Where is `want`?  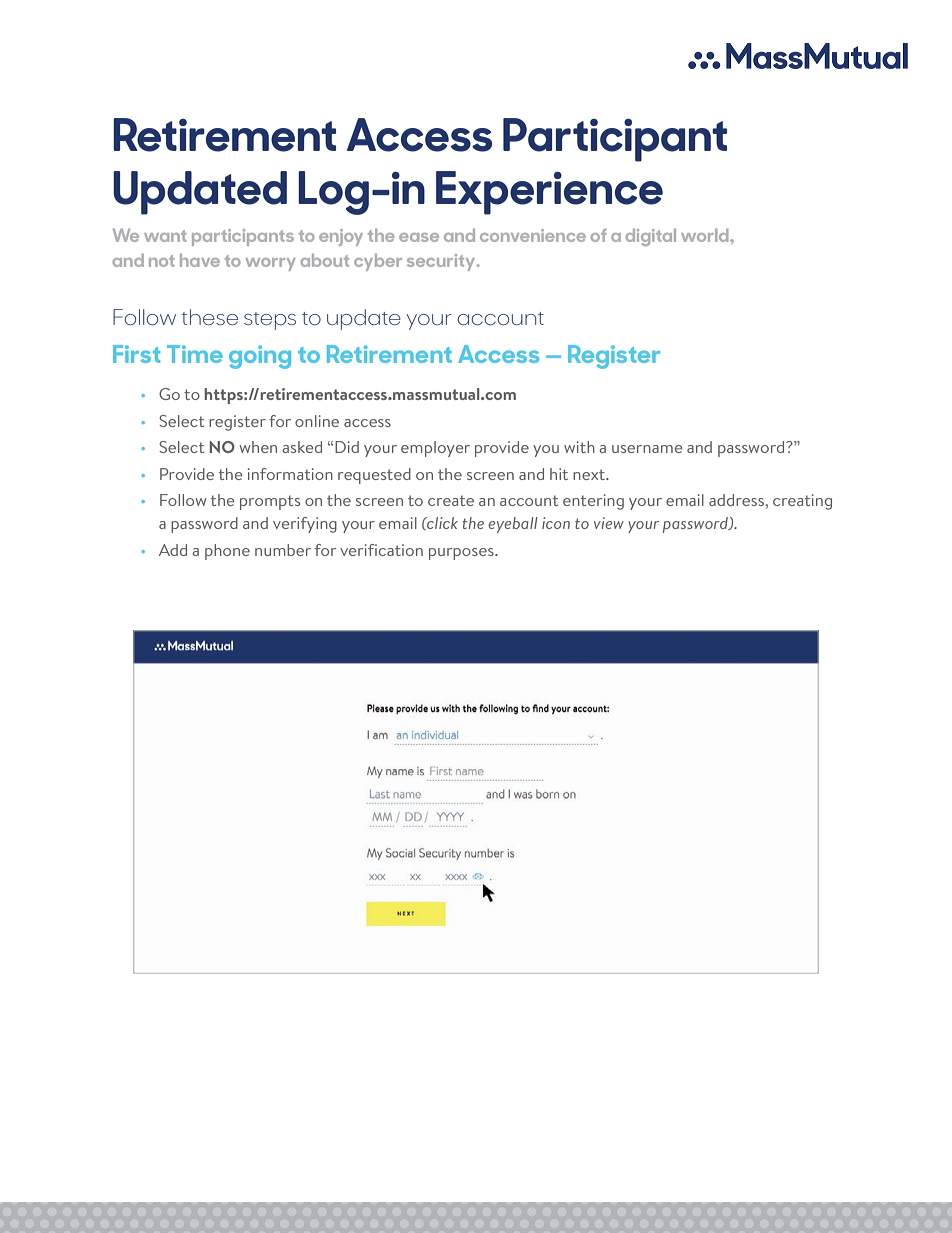 want is located at coordinates (165, 236).
